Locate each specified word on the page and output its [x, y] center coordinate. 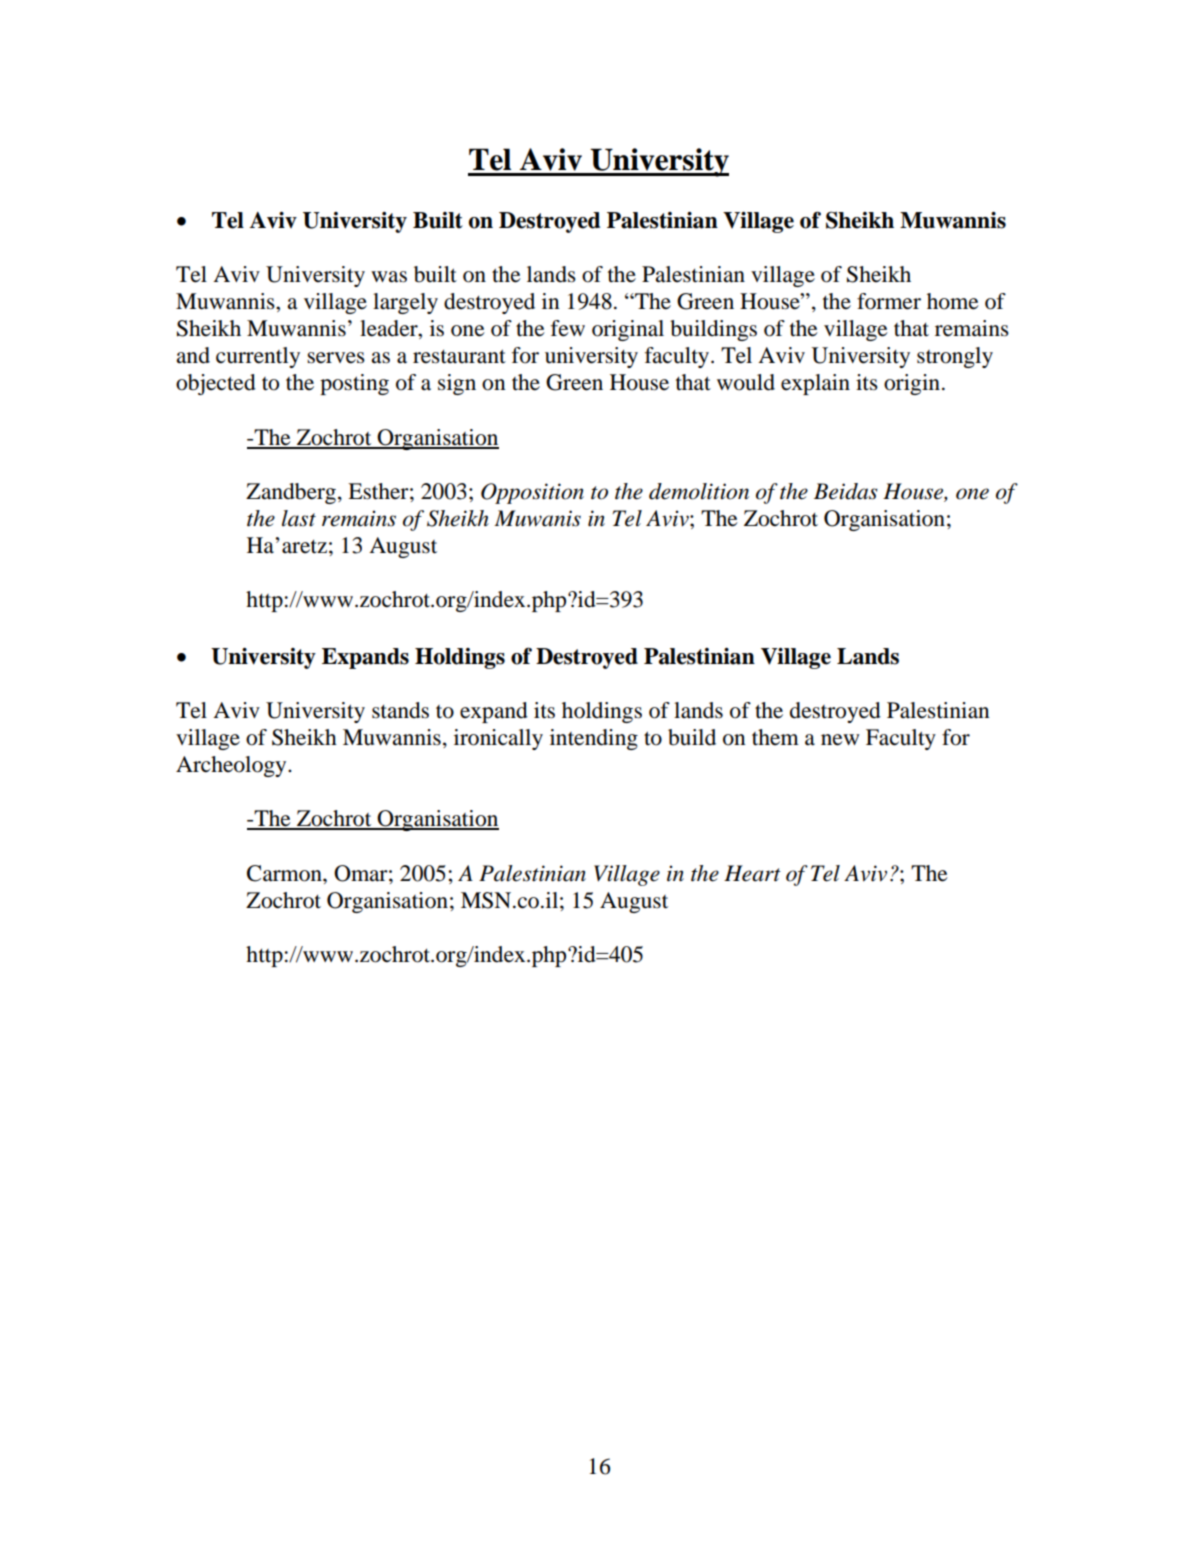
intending [594, 739]
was [389, 277]
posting [354, 384]
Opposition [532, 493]
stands [400, 710]
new [840, 740]
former [889, 301]
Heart [752, 873]
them [775, 737]
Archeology [232, 766]
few [568, 328]
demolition [699, 491]
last [299, 518]
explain [815, 384]
